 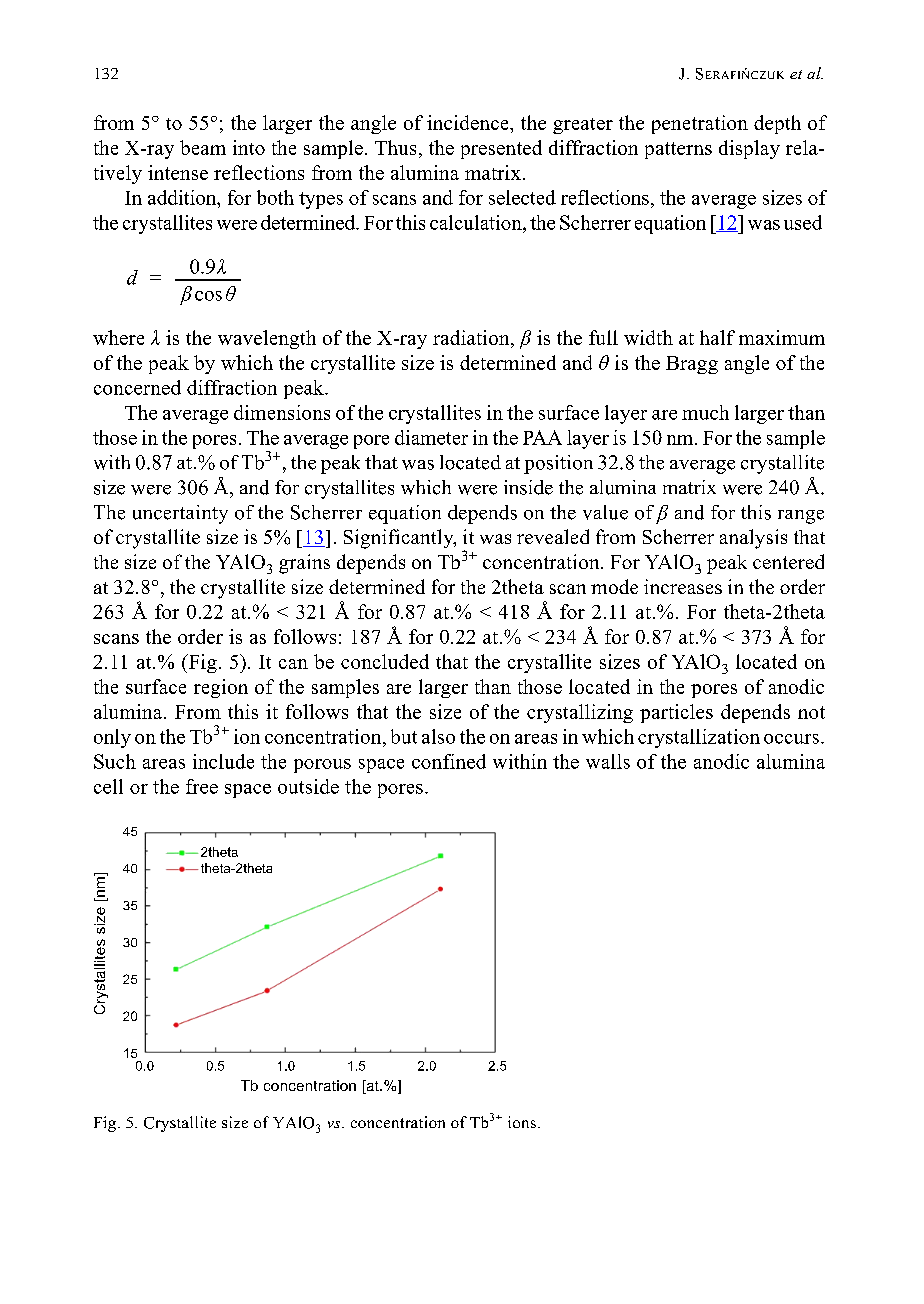 I want to click on uncertainty, so click(x=180, y=514).
